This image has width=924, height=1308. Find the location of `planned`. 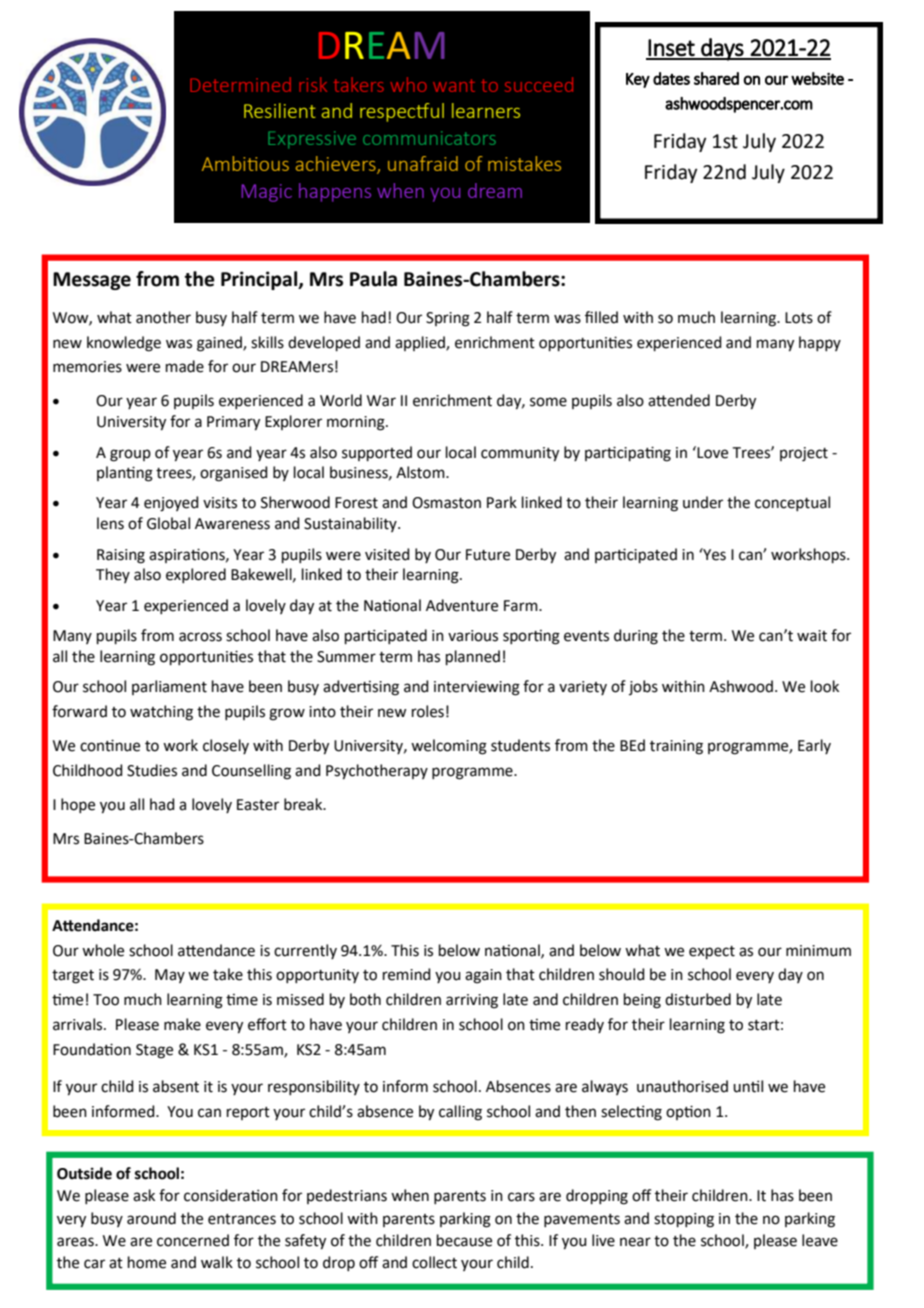

planned is located at coordinates (473, 657).
